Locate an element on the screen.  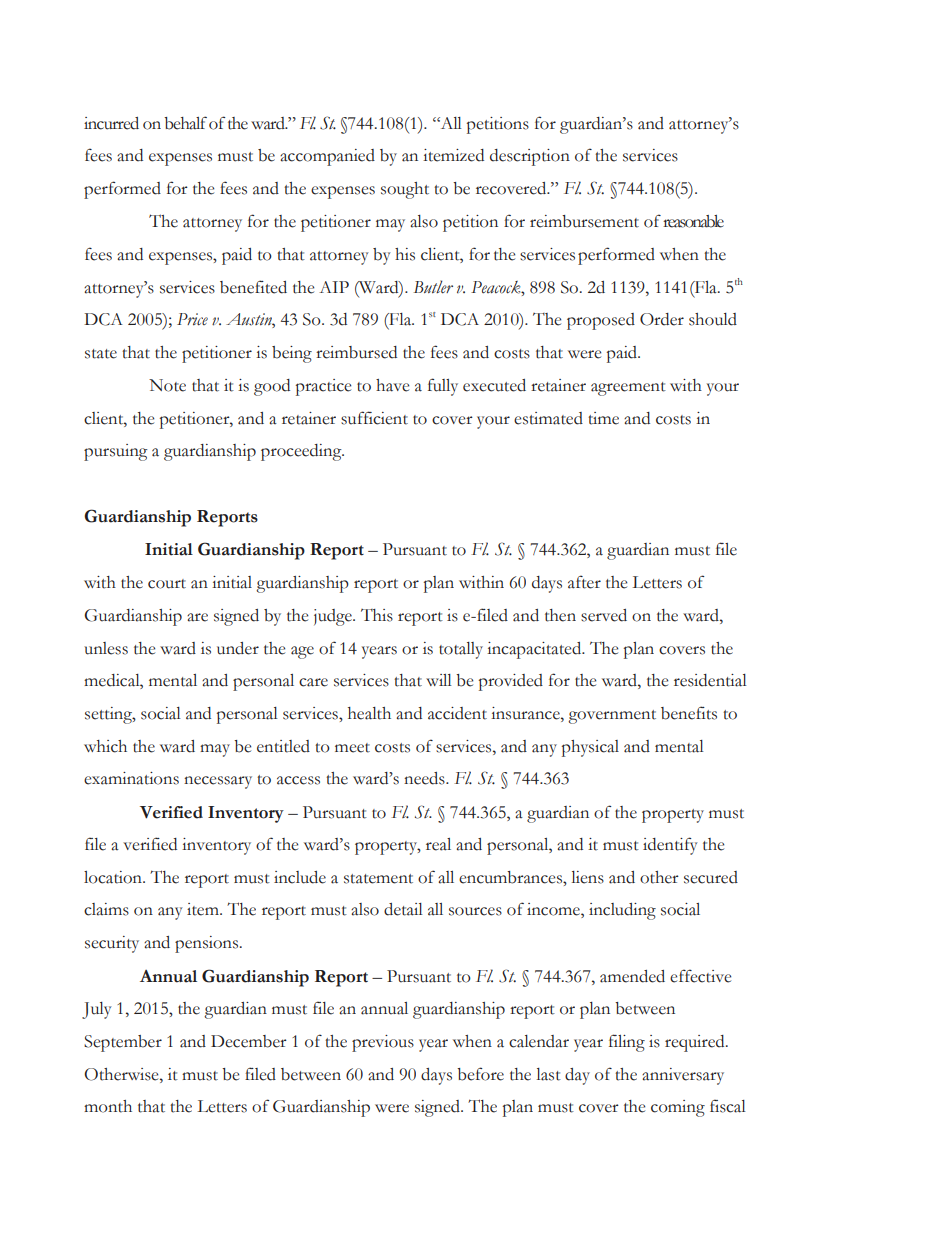
anniversary is located at coordinates (683, 1076).
